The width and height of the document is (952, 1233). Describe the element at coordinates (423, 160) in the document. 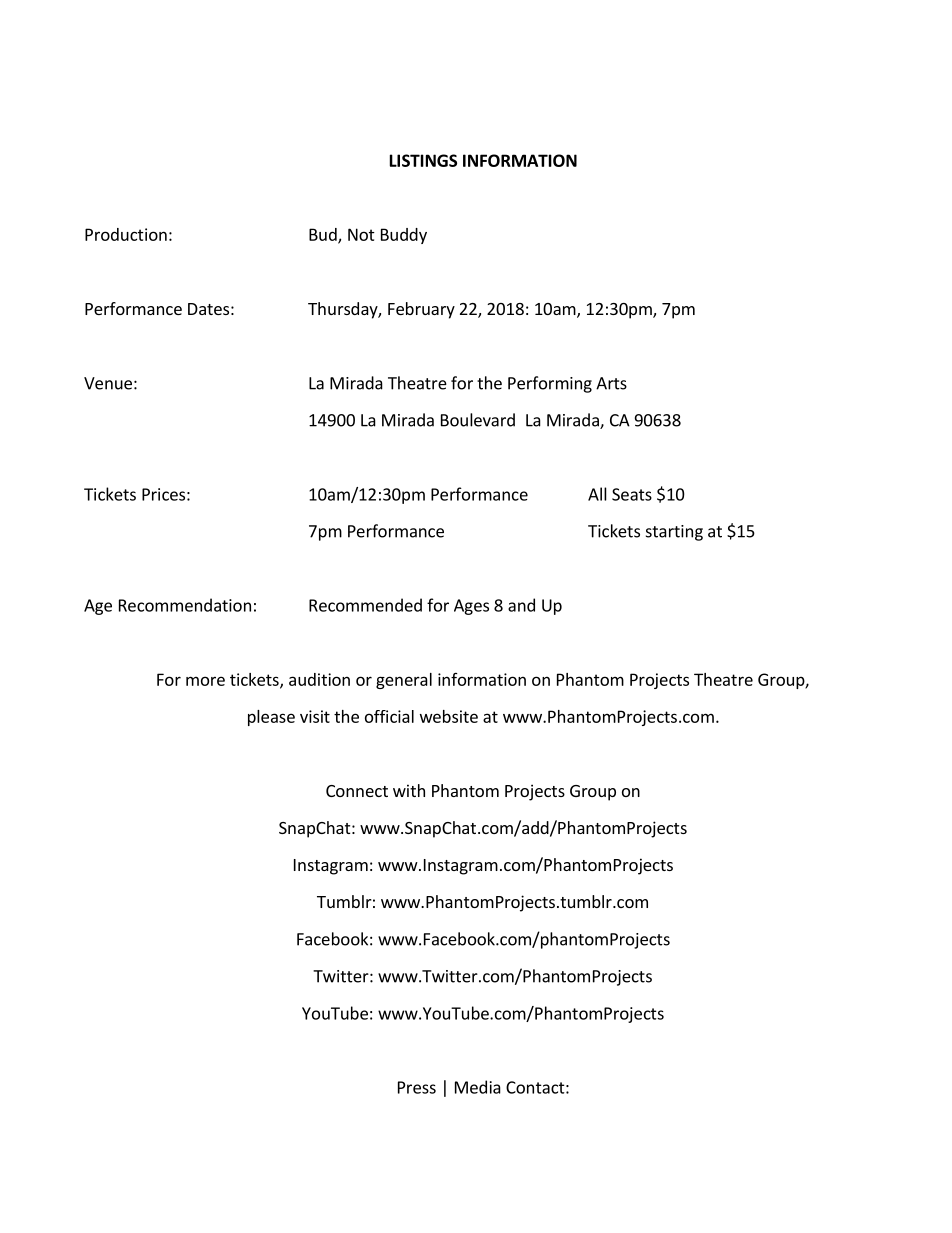

I see `LISTINGS` at that location.
